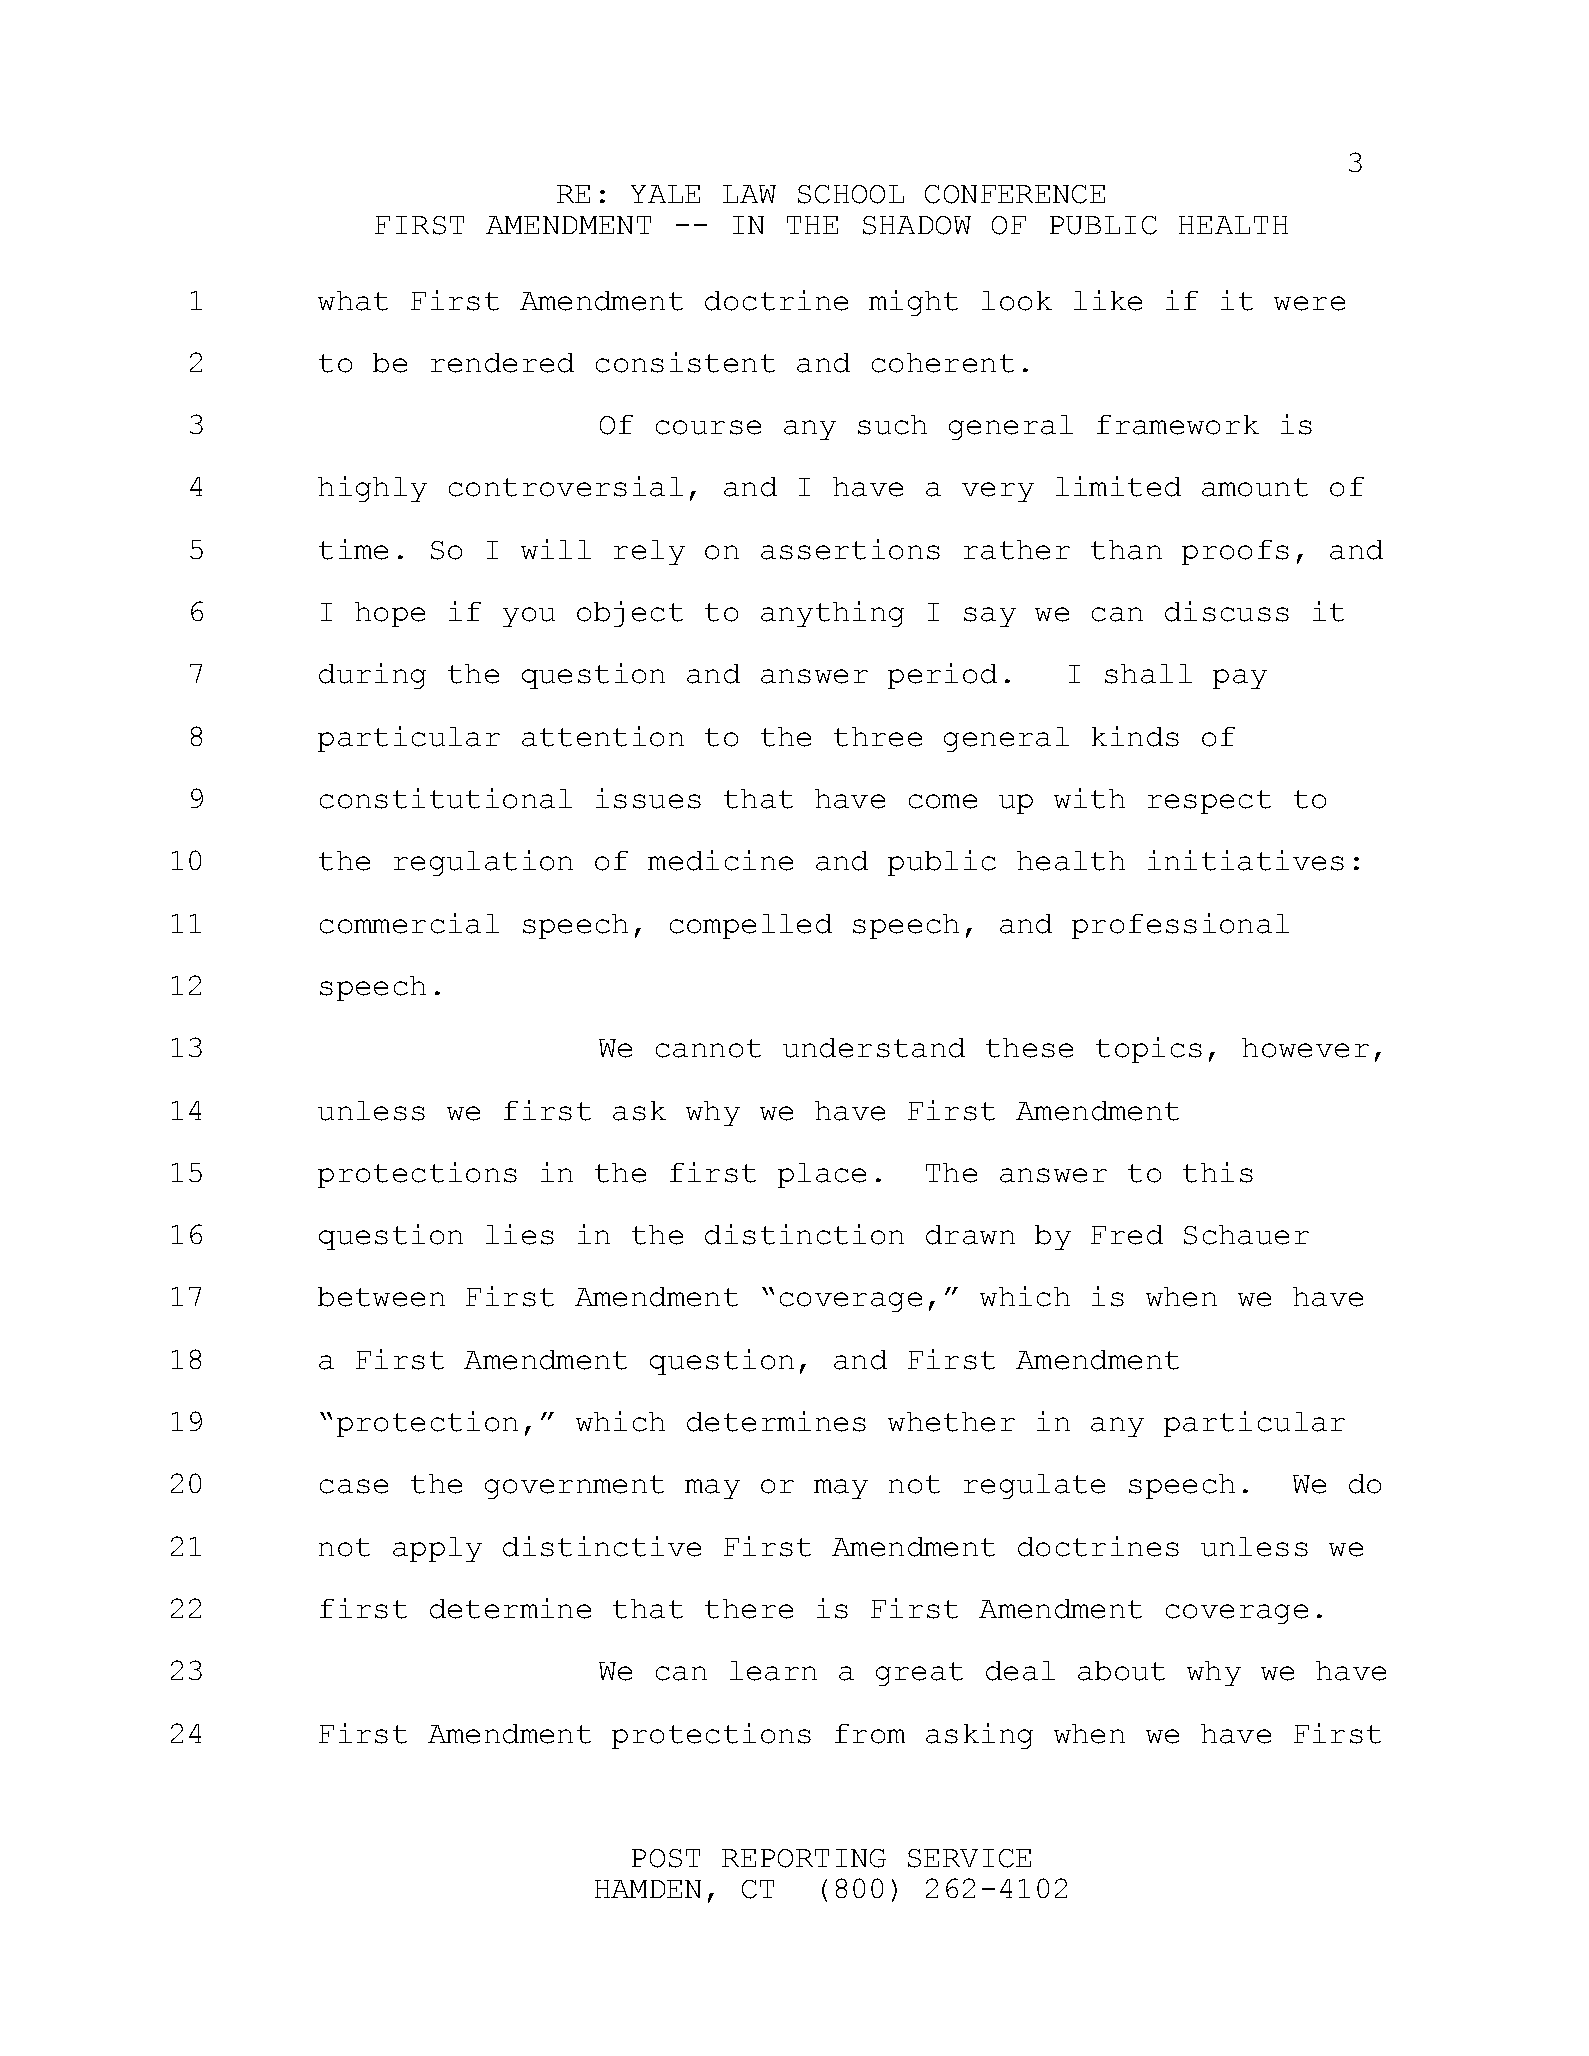  Describe the element at coordinates (520, 1234) in the screenshot. I see `lies` at that location.
